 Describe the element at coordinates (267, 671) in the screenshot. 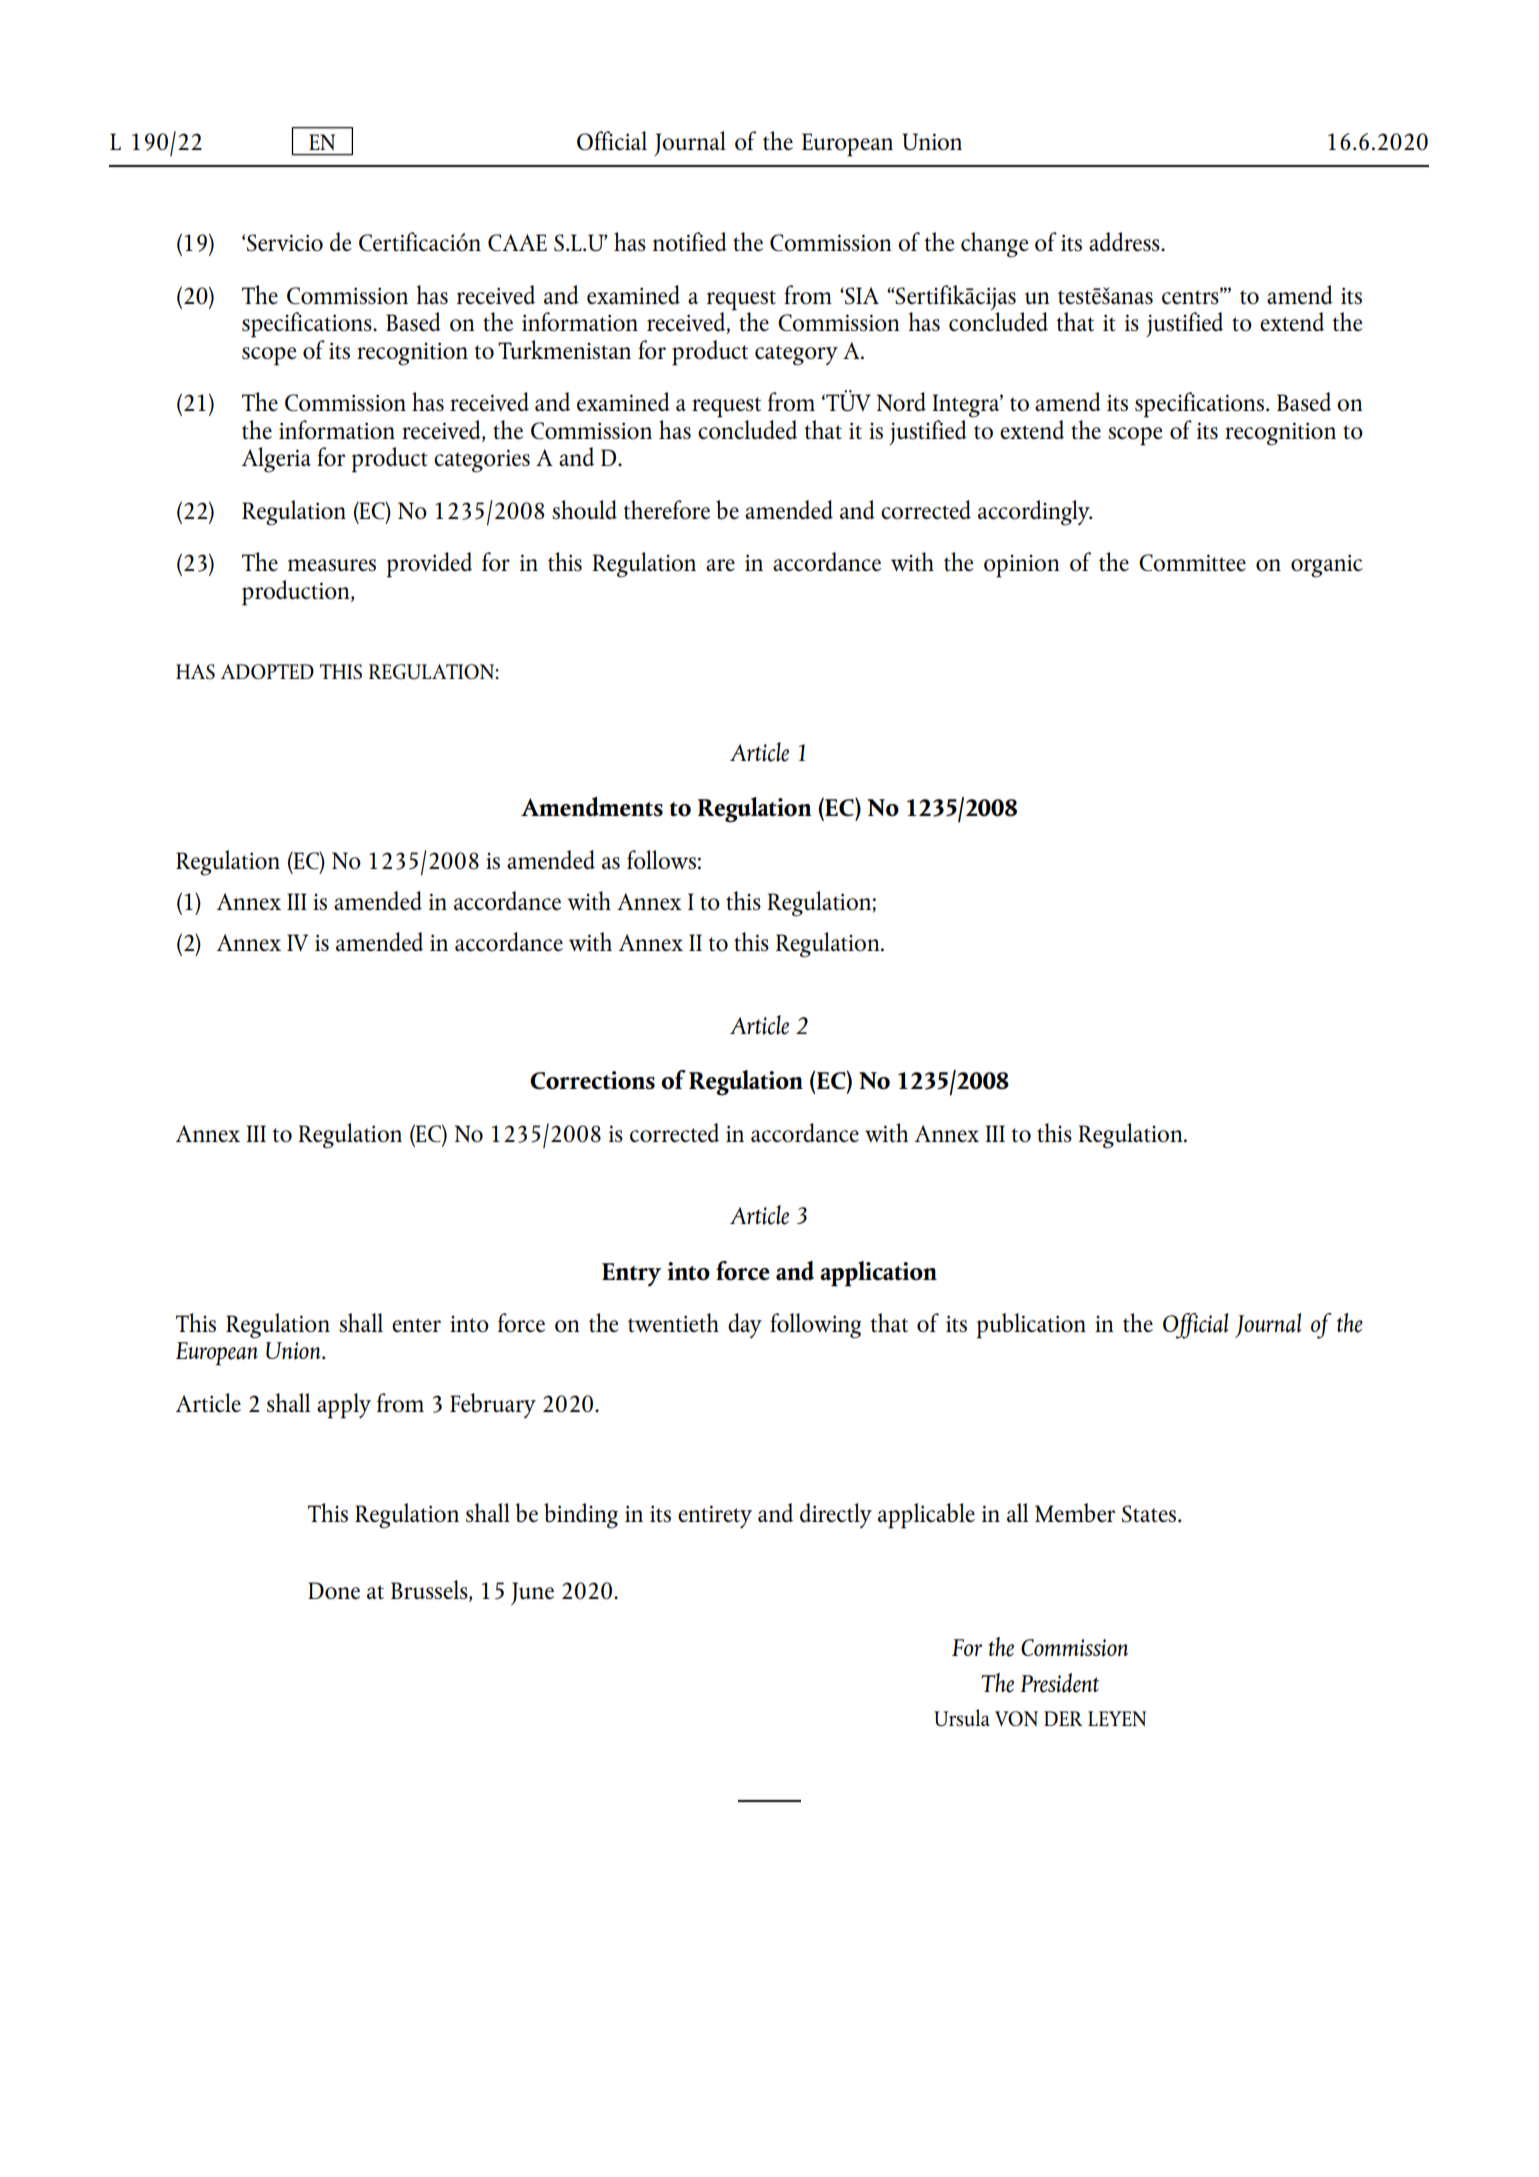

I see `ADOPTED` at that location.
